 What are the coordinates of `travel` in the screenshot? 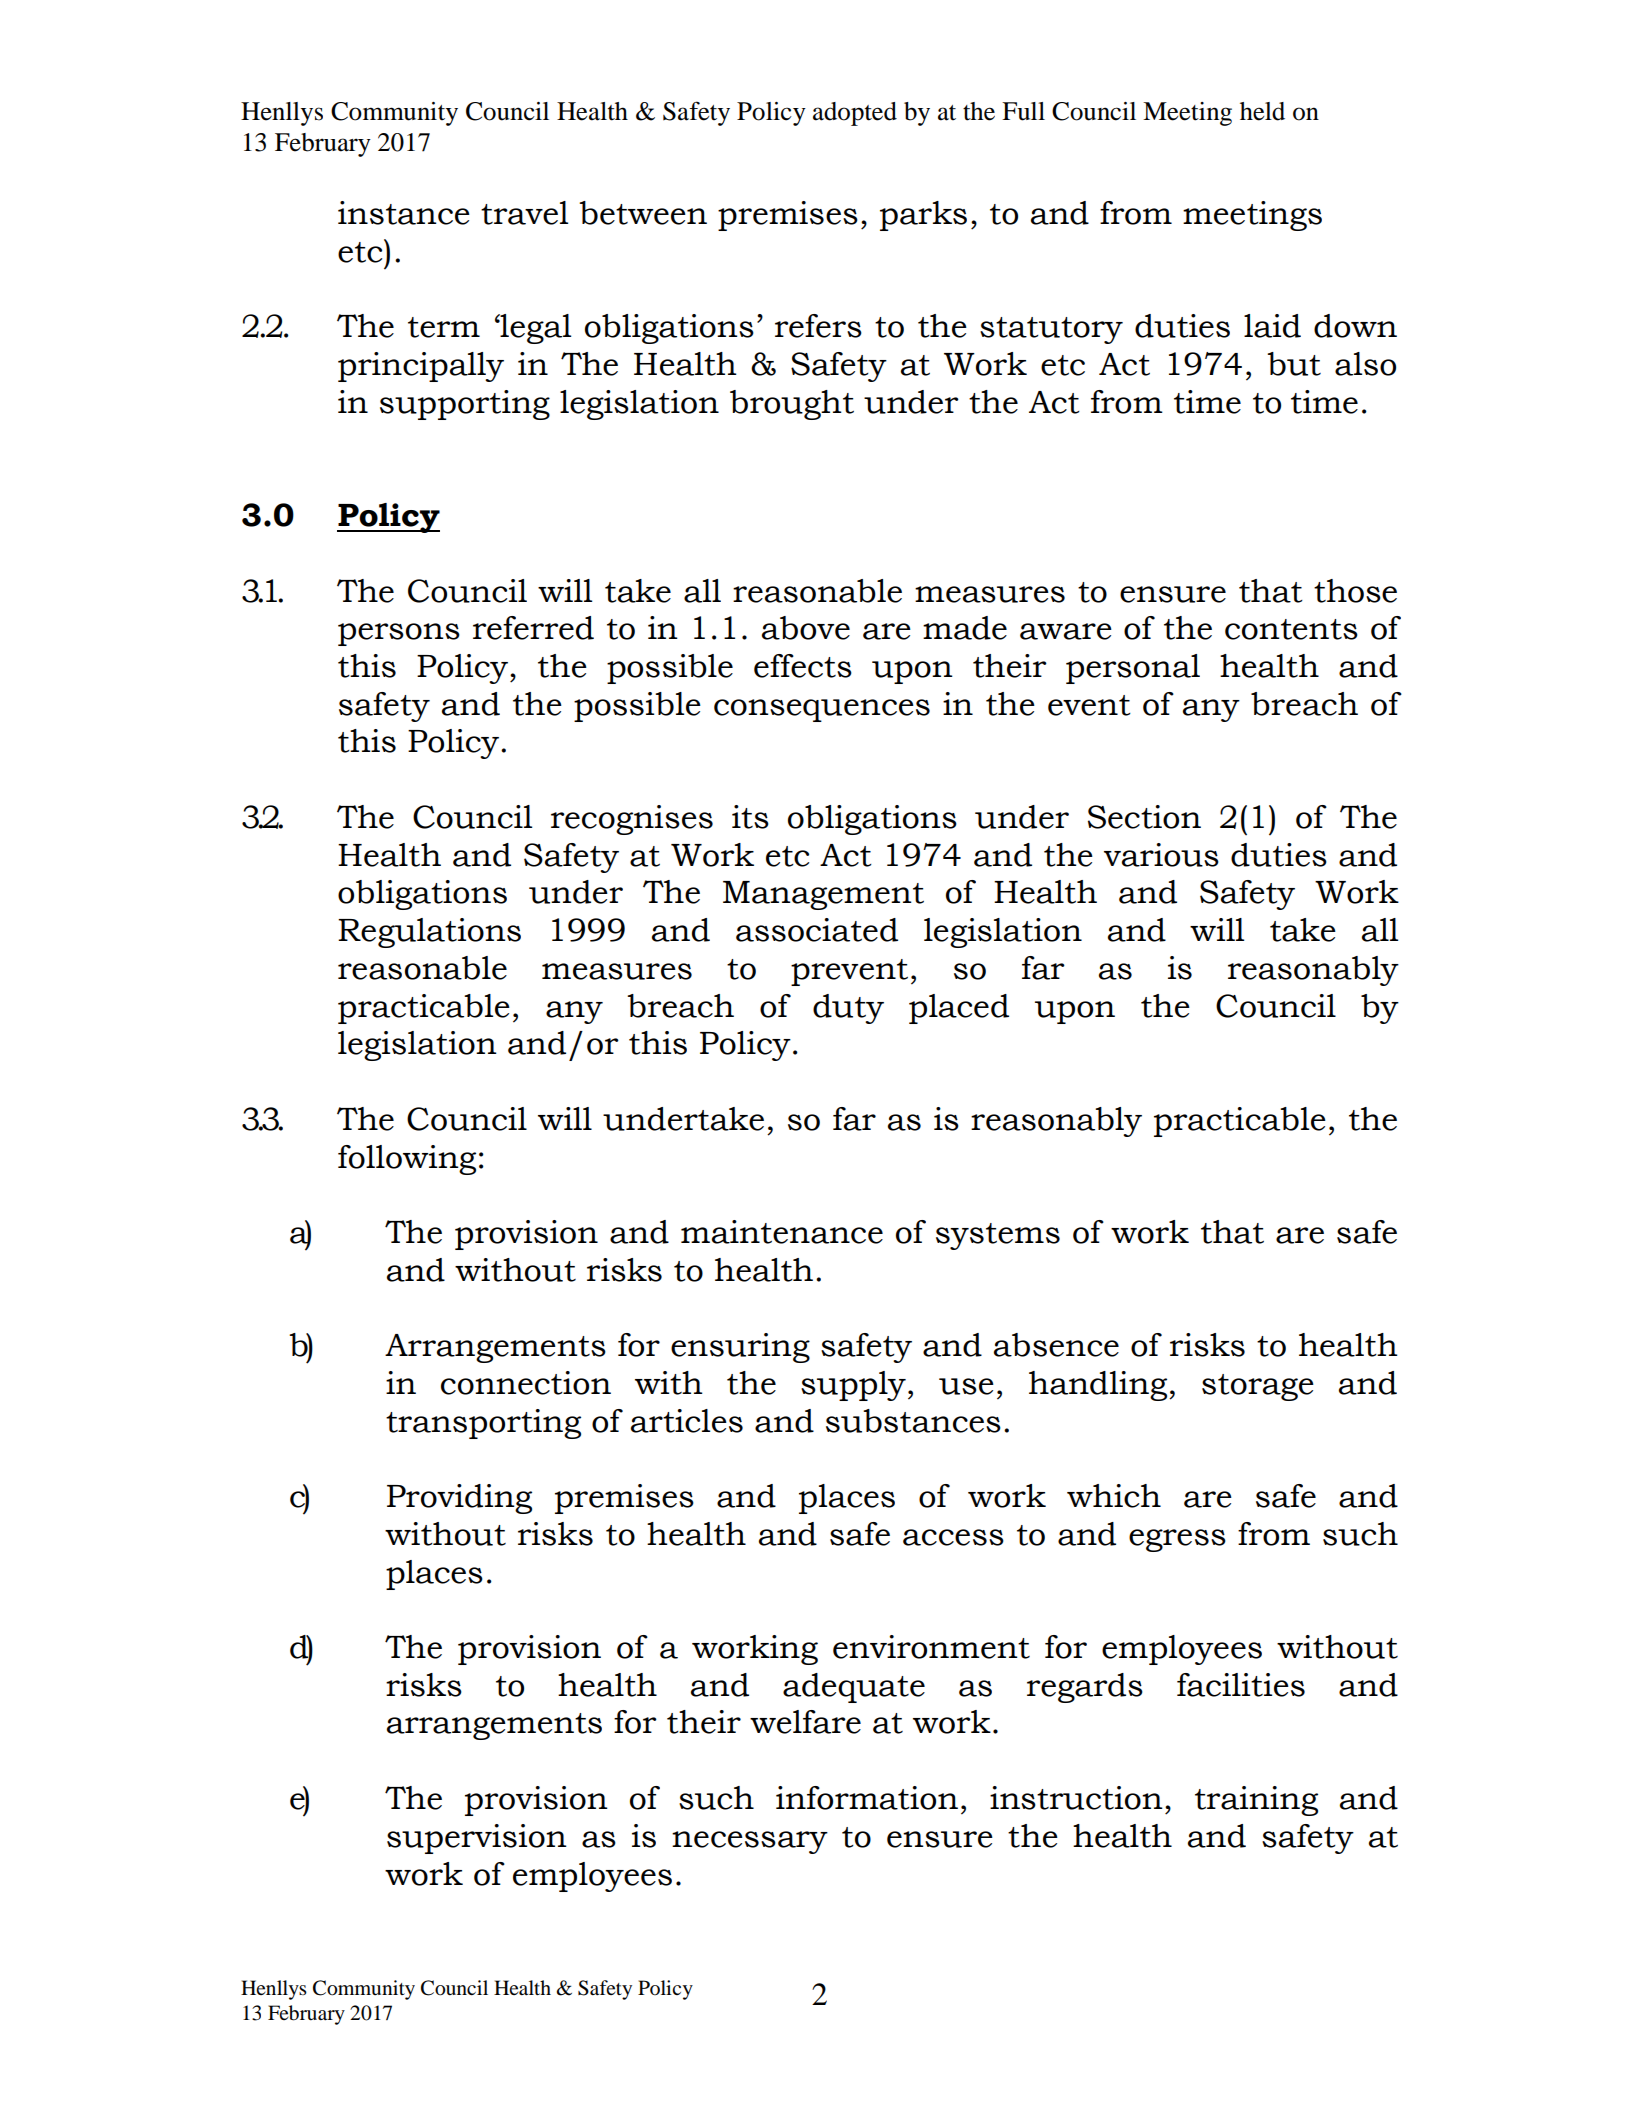 It's located at (524, 213).
